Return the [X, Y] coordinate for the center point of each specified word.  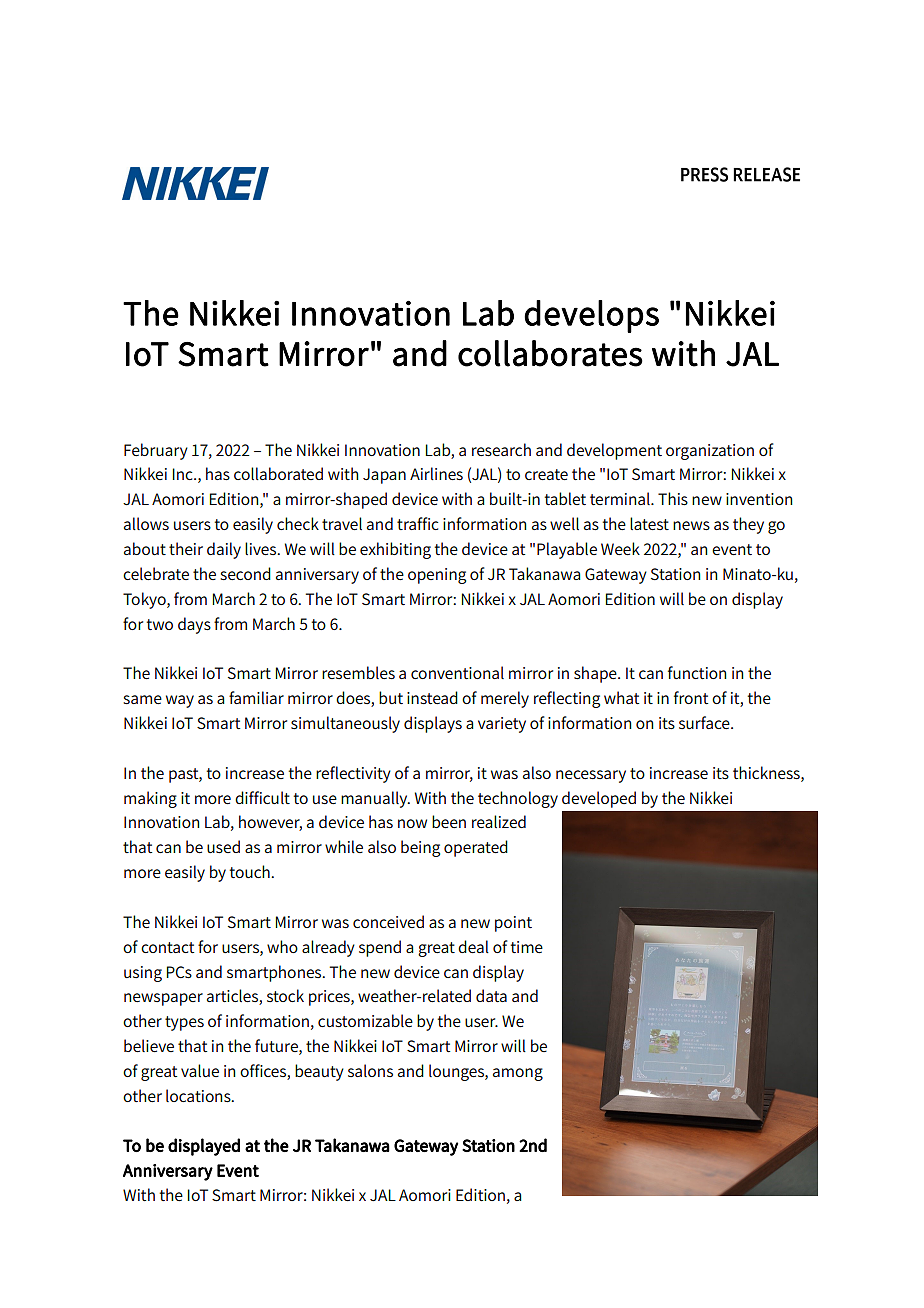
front [691, 697]
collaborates [550, 353]
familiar [256, 697]
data [491, 995]
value [200, 1071]
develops [591, 316]
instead [432, 697]
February [156, 451]
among [518, 1074]
